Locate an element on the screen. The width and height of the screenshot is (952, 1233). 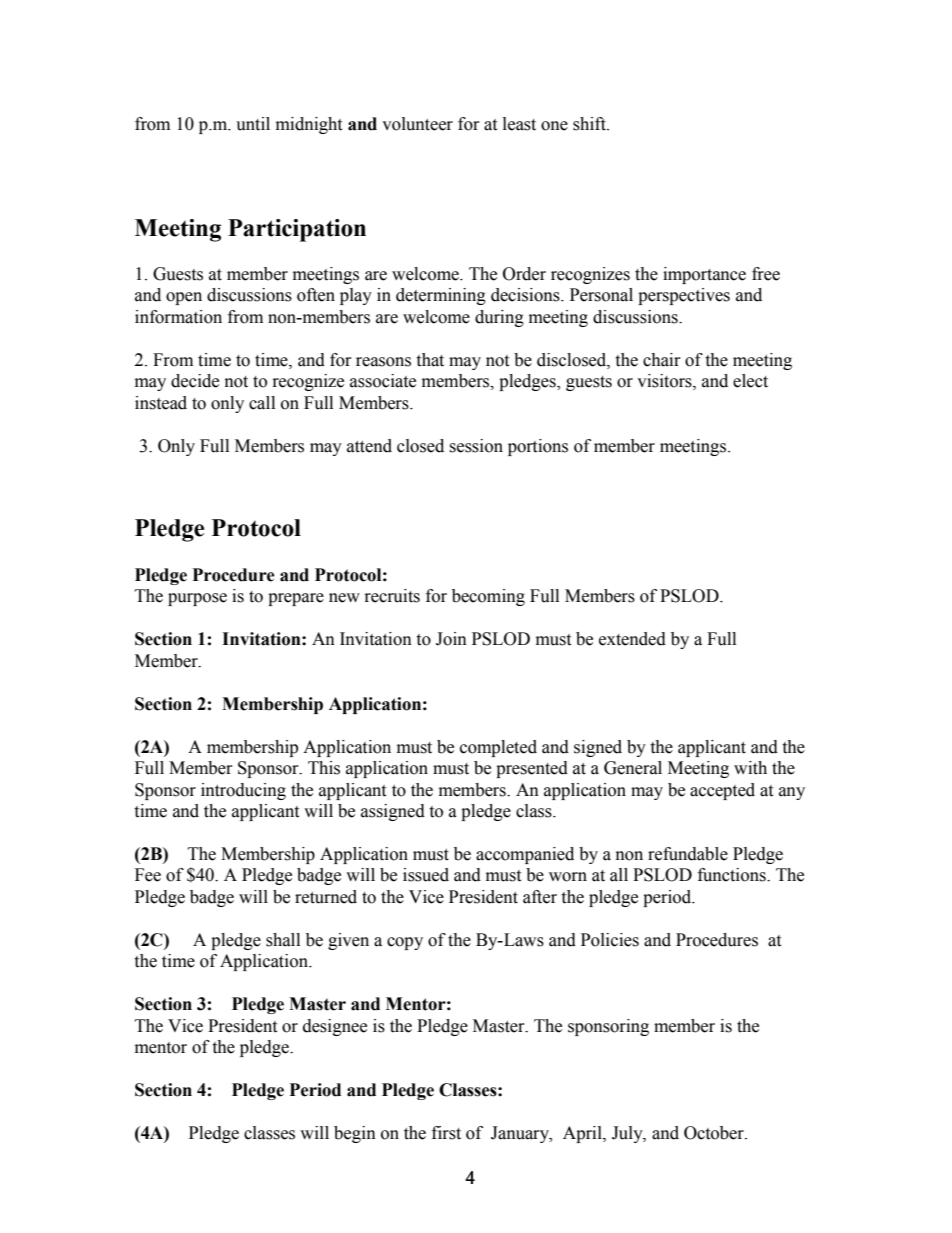
shift is located at coordinates (590, 124).
